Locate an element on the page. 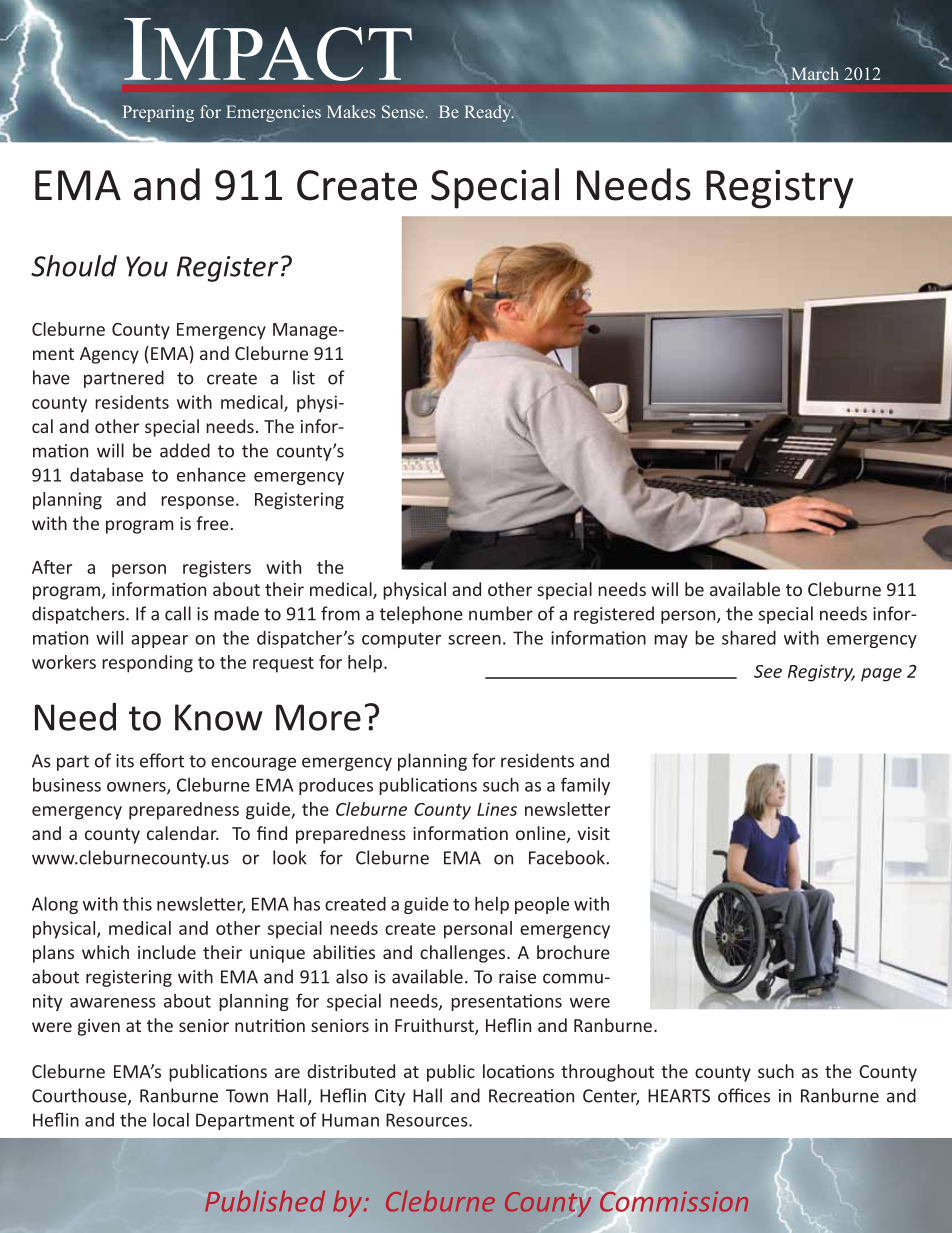  Resources is located at coordinates (428, 1120).
